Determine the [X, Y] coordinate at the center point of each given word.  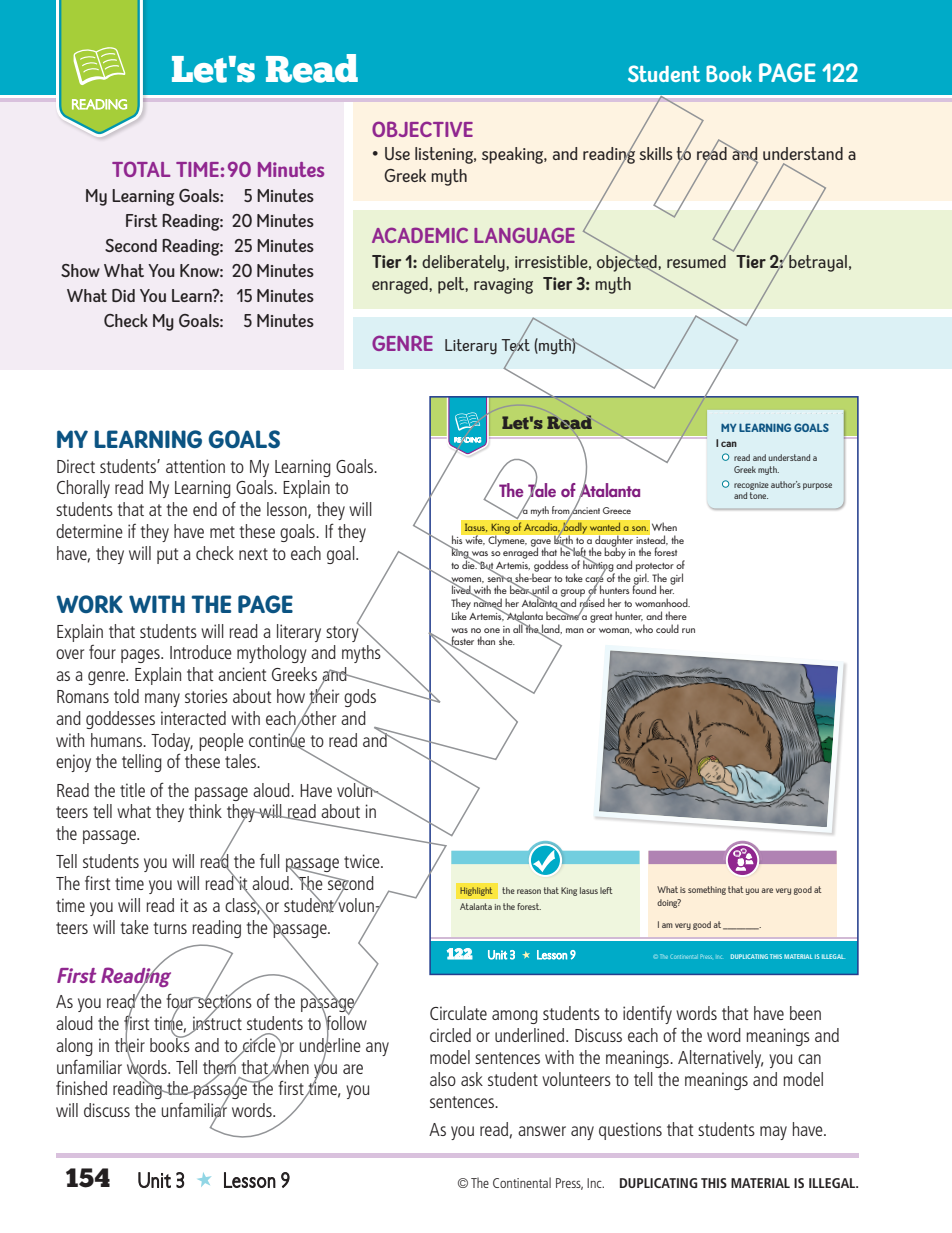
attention [195, 466]
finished [81, 1088]
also [443, 1079]
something [707, 890]
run [688, 630]
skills [656, 153]
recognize [751, 486]
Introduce [201, 652]
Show [80, 270]
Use [397, 153]
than [486, 640]
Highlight [476, 891]
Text [515, 344]
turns [170, 928]
